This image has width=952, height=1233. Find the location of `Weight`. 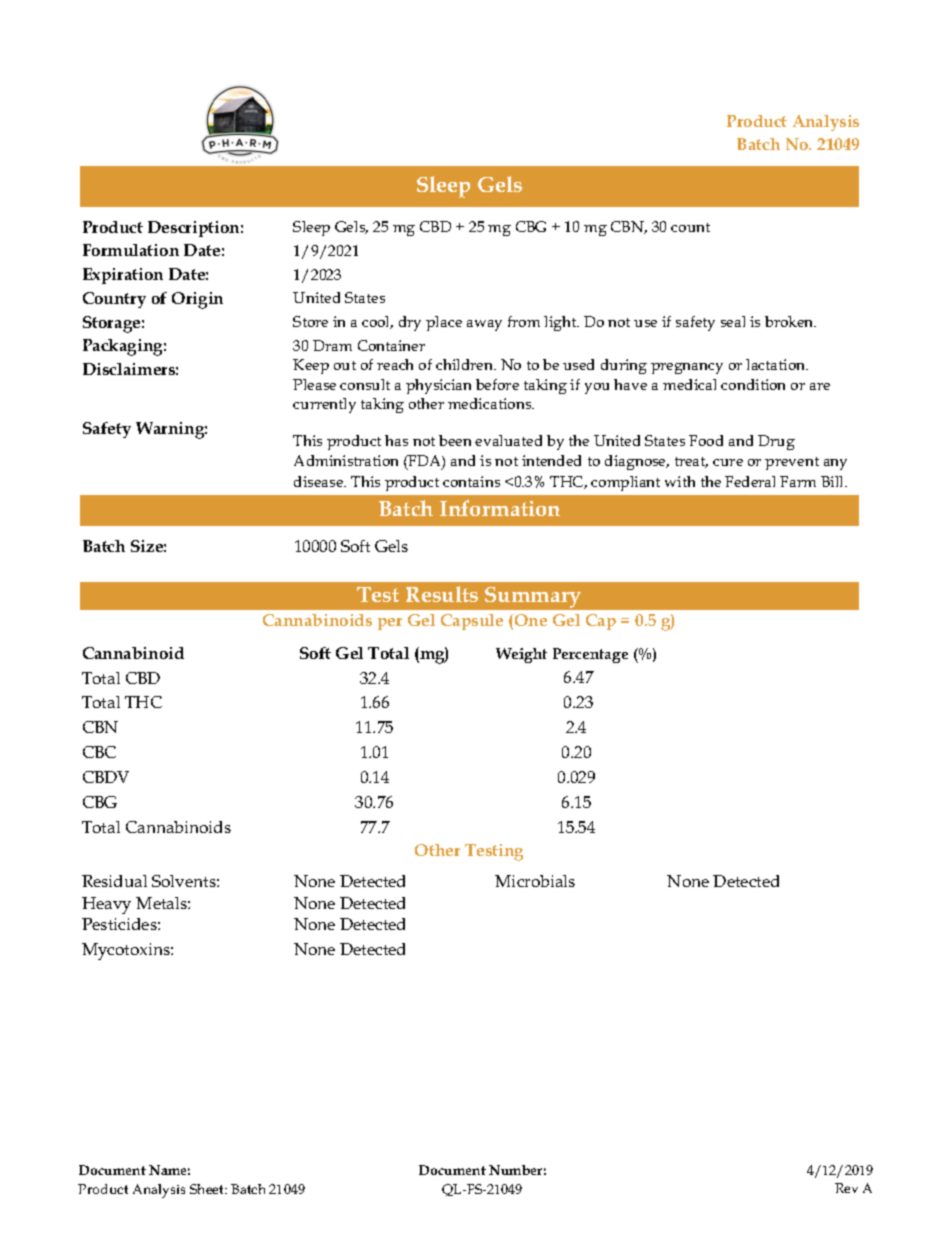

Weight is located at coordinates (521, 655).
